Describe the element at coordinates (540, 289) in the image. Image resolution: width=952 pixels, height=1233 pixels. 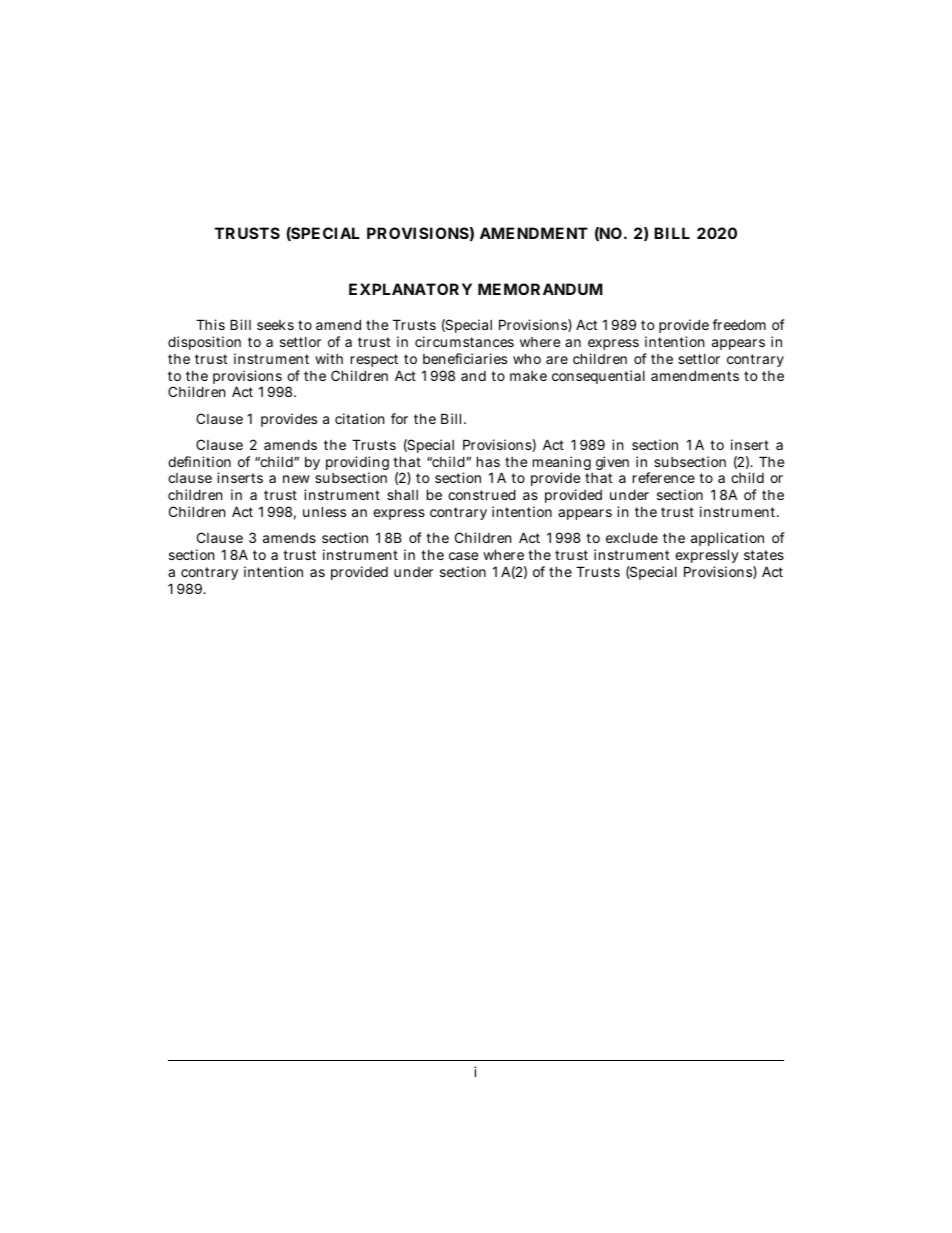
I see `MEMORANDUM` at that location.
